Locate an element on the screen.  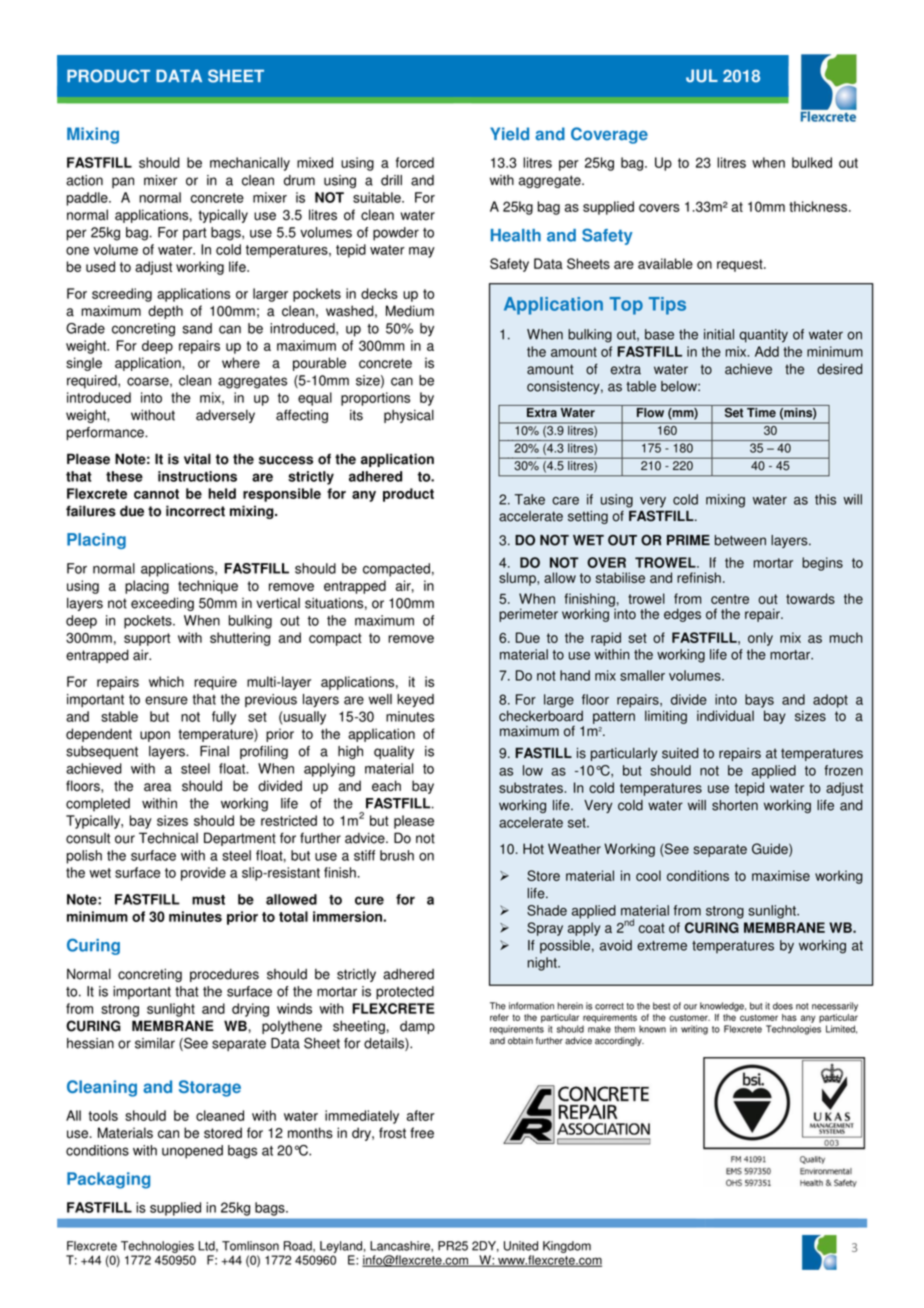
JUL is located at coordinates (702, 76).
